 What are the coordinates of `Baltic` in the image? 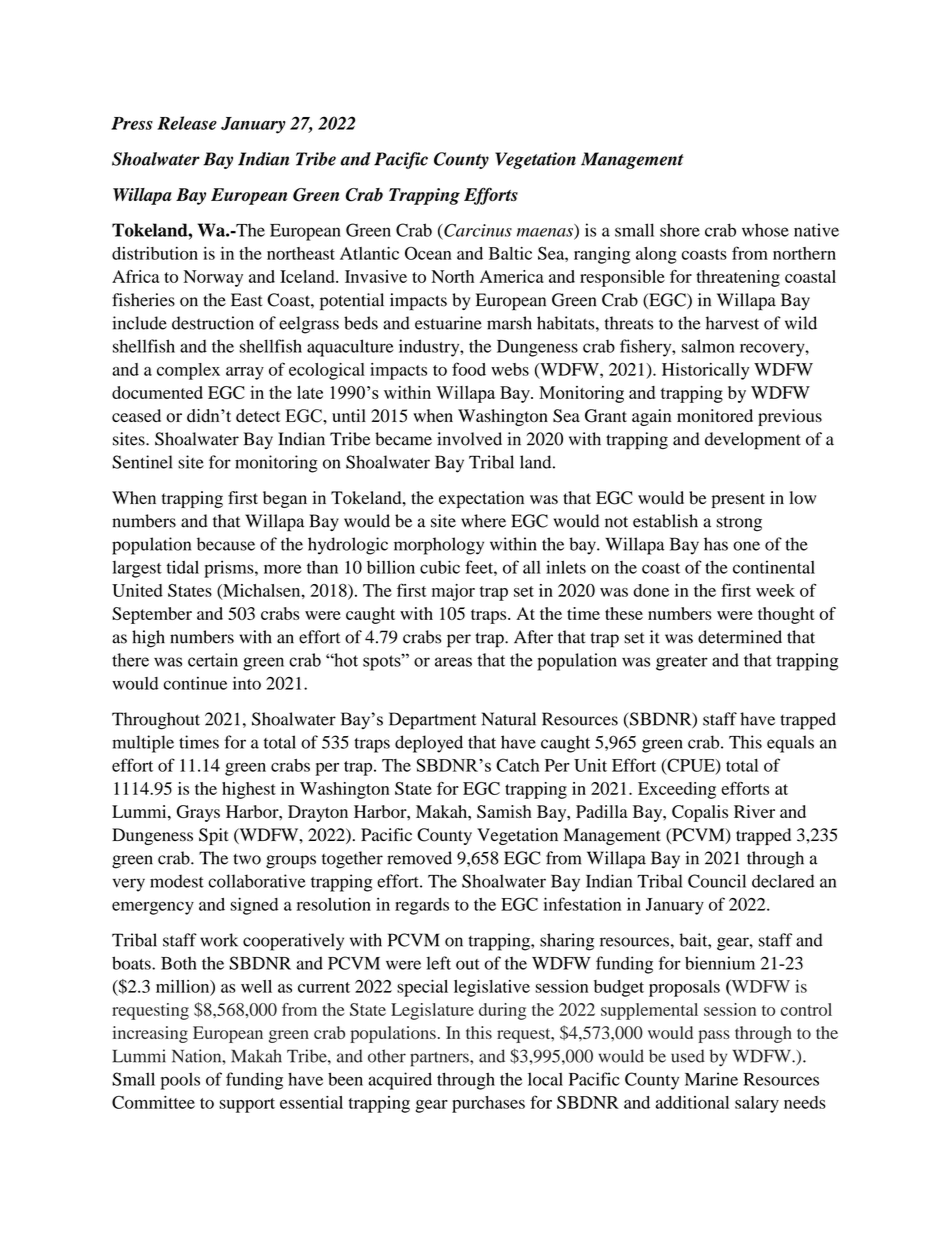 It's located at (510, 253).
